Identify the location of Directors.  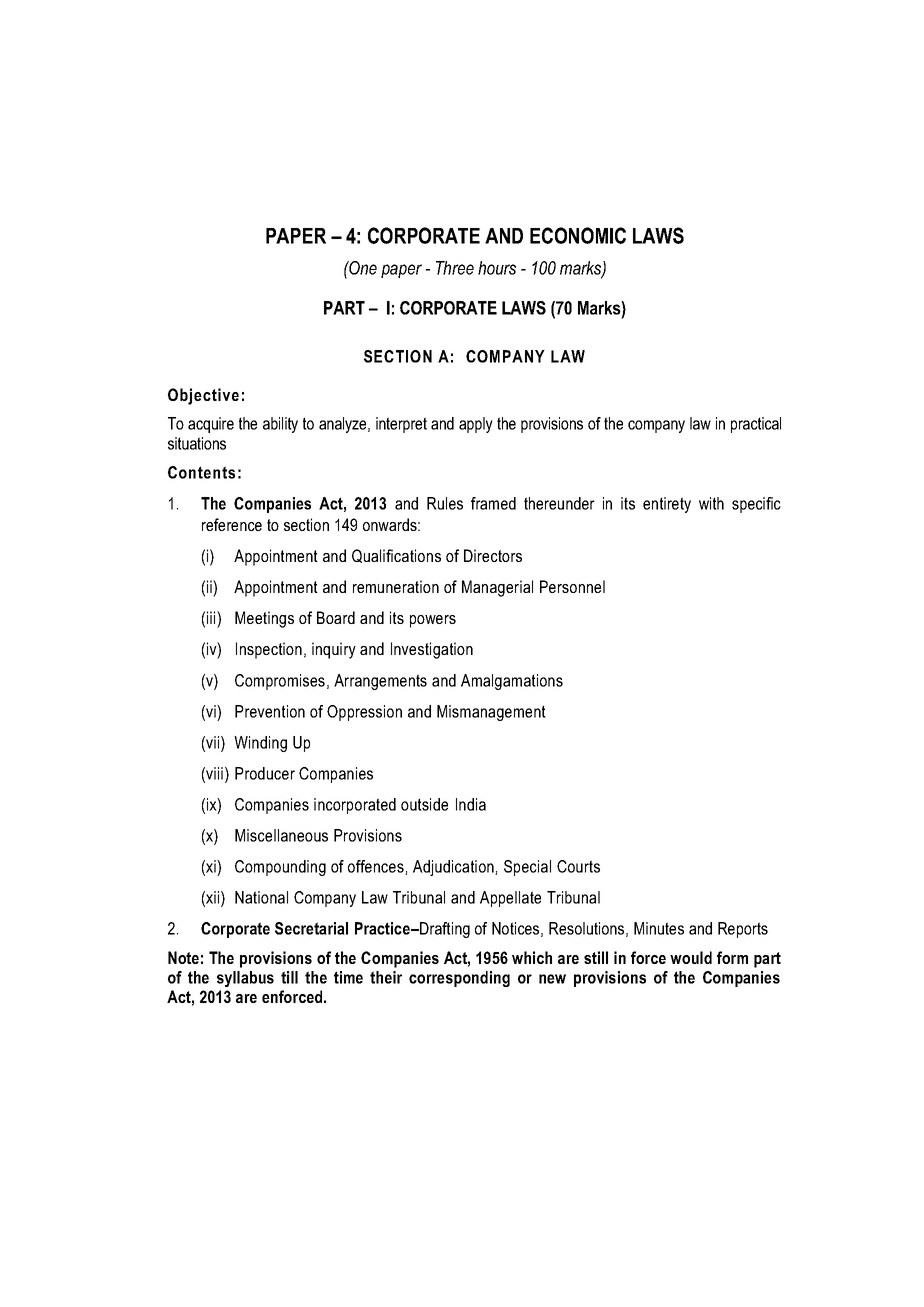
(493, 555).
